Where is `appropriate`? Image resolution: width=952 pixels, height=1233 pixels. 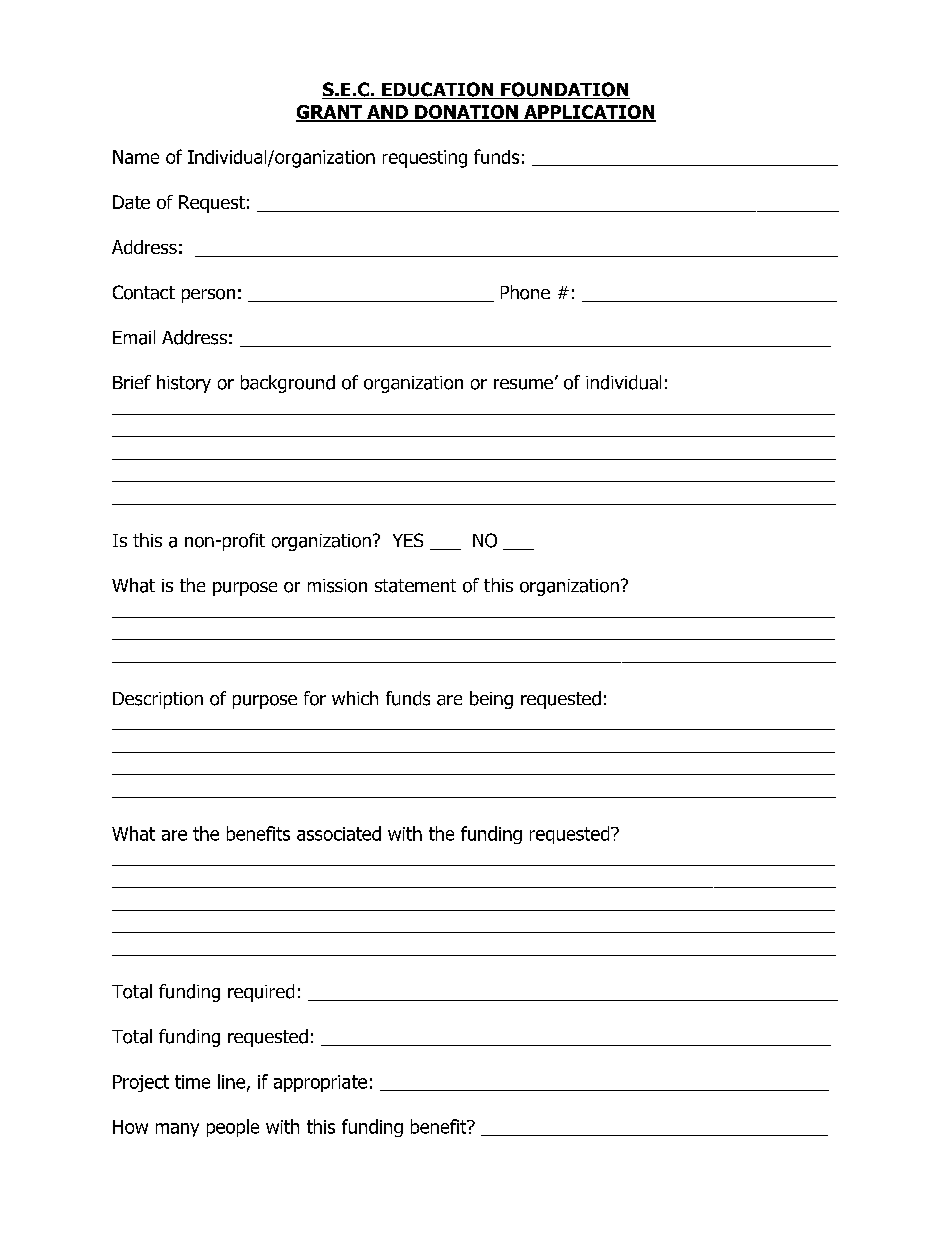 appropriate is located at coordinates (320, 1083).
